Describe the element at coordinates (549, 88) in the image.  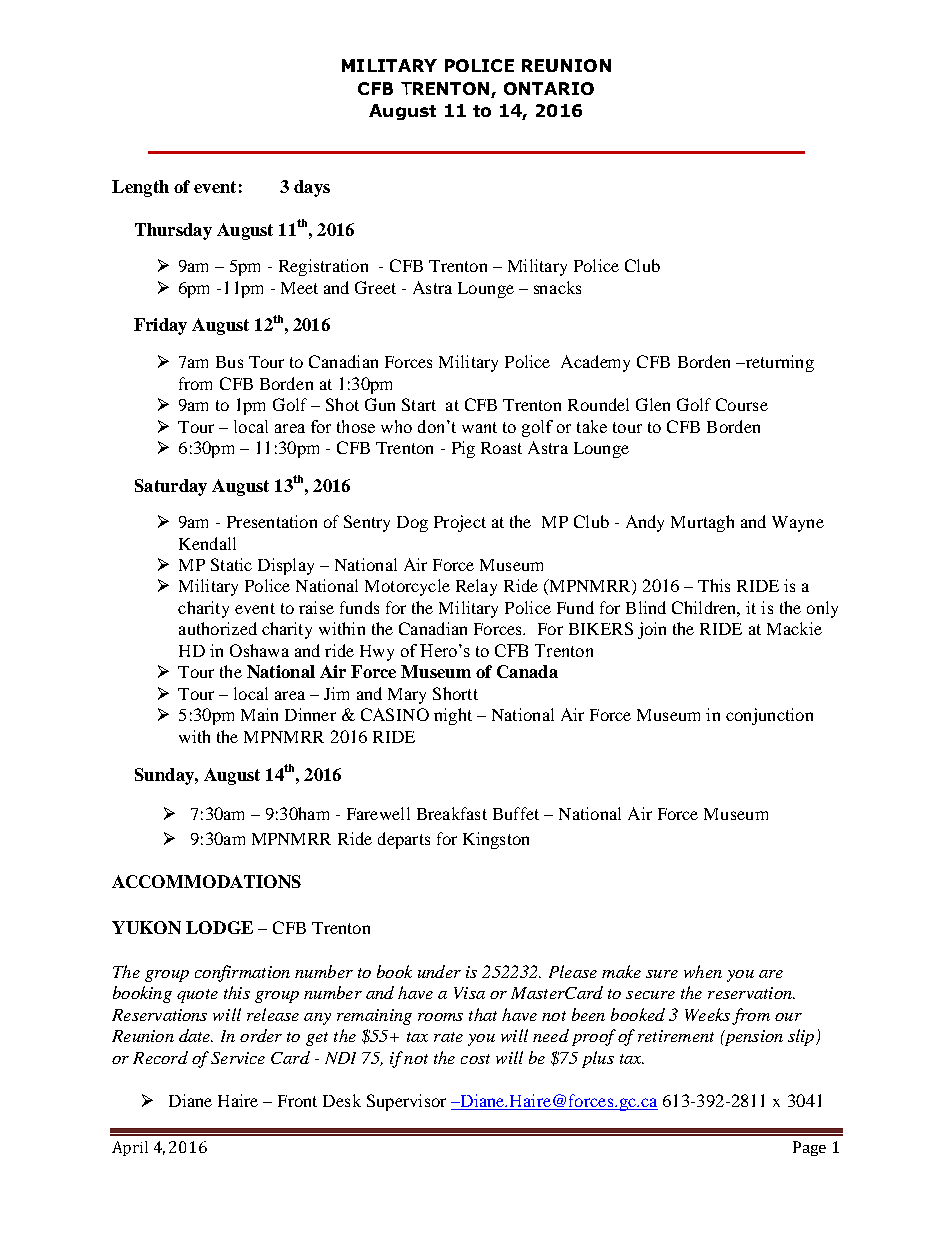
I see `ONTARIO` at that location.
